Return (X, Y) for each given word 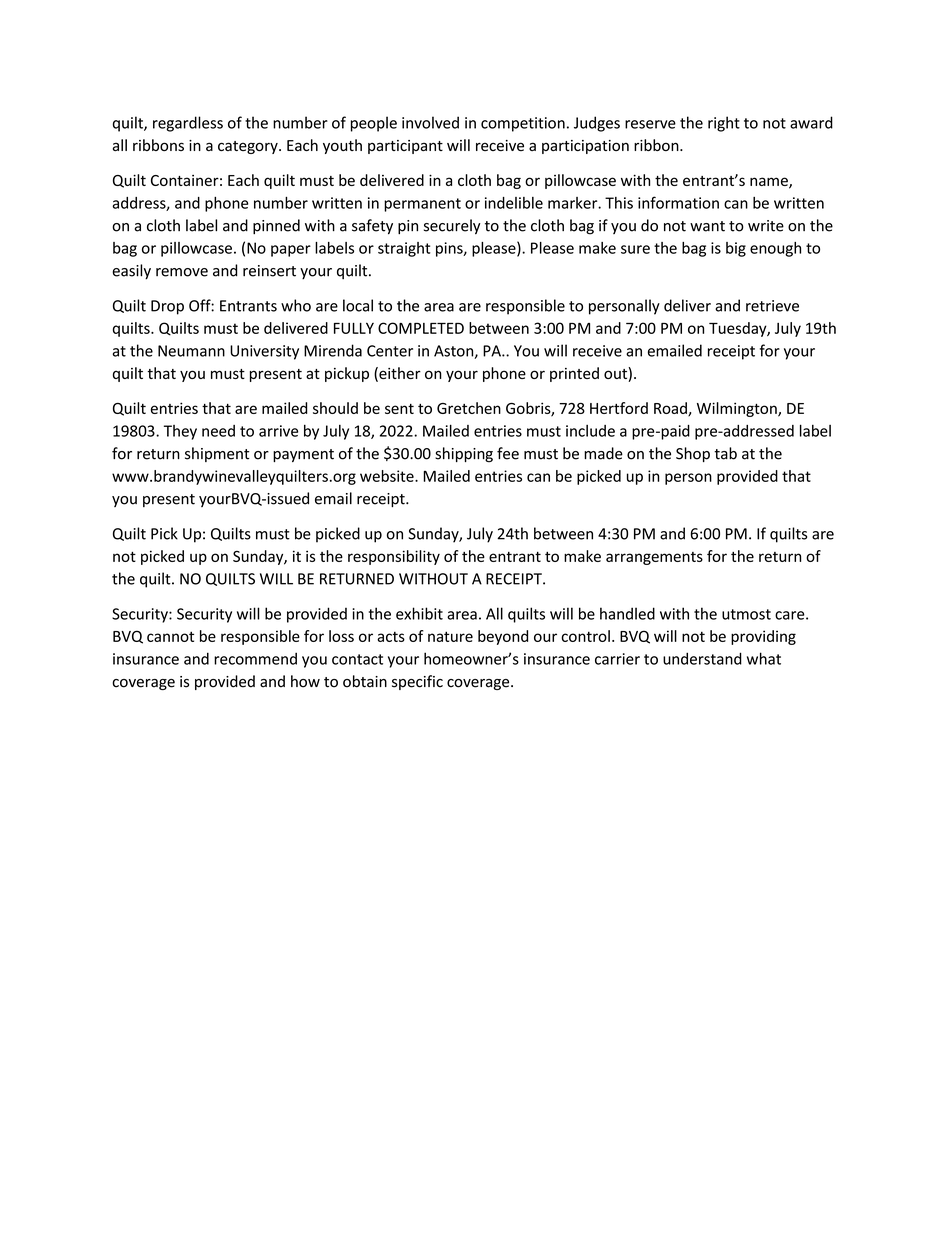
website (388, 476)
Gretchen (469, 408)
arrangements (654, 558)
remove (182, 272)
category (249, 147)
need (218, 431)
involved (430, 122)
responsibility (394, 557)
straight (404, 249)
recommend (255, 658)
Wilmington (738, 409)
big (736, 249)
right (724, 124)
